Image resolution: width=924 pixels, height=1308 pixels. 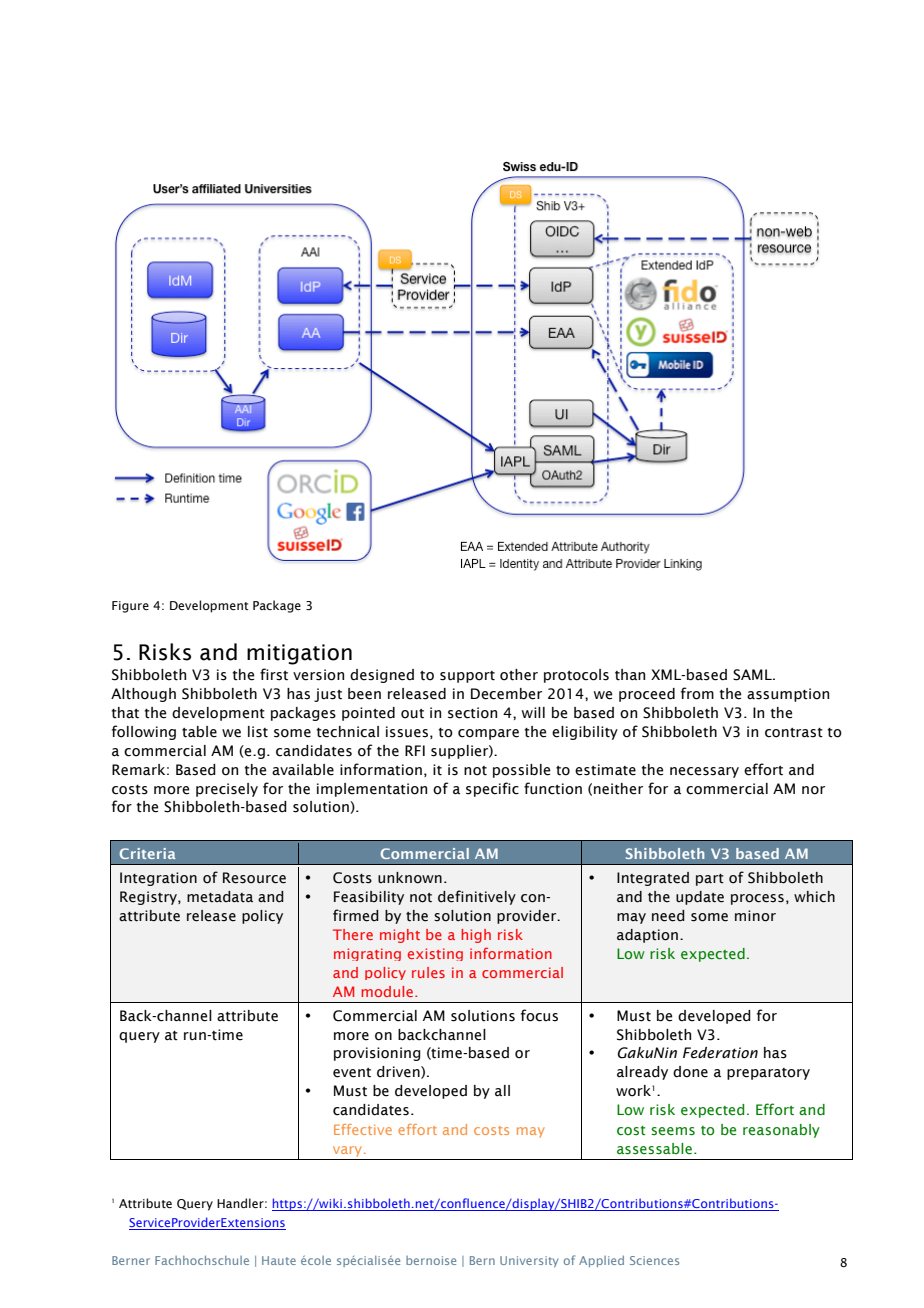 What do you see at coordinates (753, 675) in the page?
I see `SAML` at bounding box center [753, 675].
